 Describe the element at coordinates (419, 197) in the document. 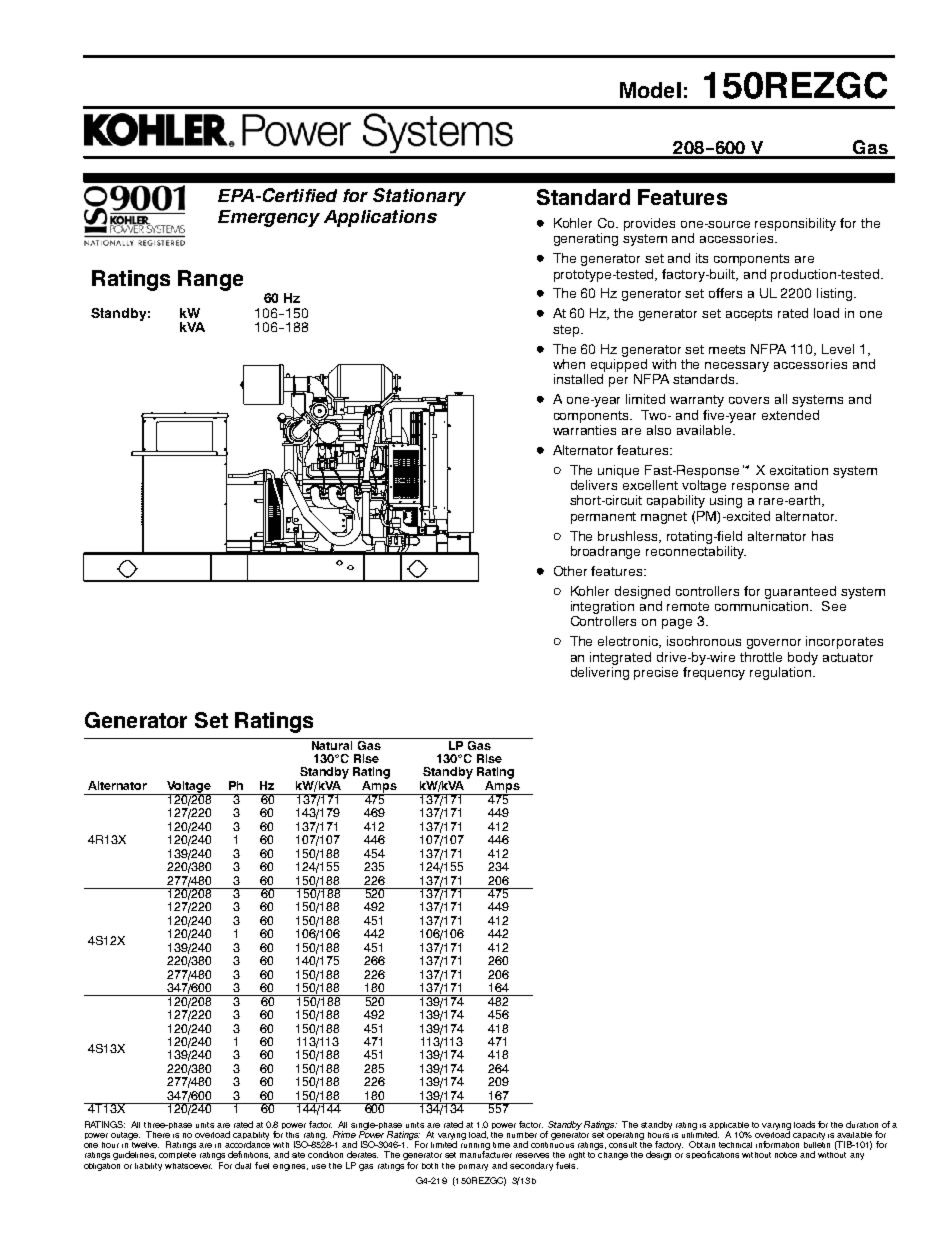

I see `Stationary` at that location.
